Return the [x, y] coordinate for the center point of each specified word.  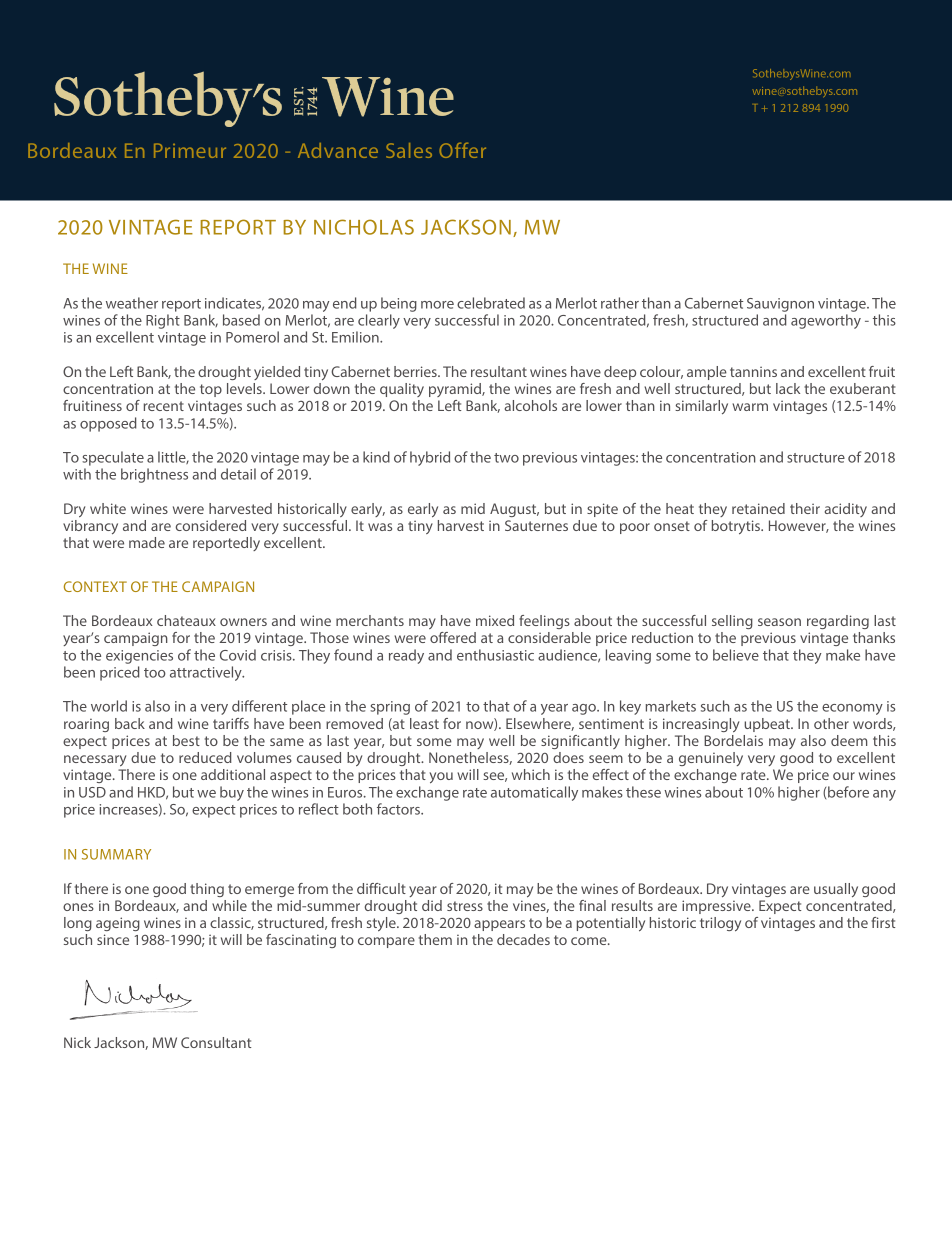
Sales [409, 150]
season [779, 622]
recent [164, 406]
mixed [495, 620]
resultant [499, 371]
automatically [534, 793]
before [848, 792]
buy [232, 793]
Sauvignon [780, 305]
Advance [338, 150]
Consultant [216, 1042]
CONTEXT [95, 586]
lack [788, 388]
